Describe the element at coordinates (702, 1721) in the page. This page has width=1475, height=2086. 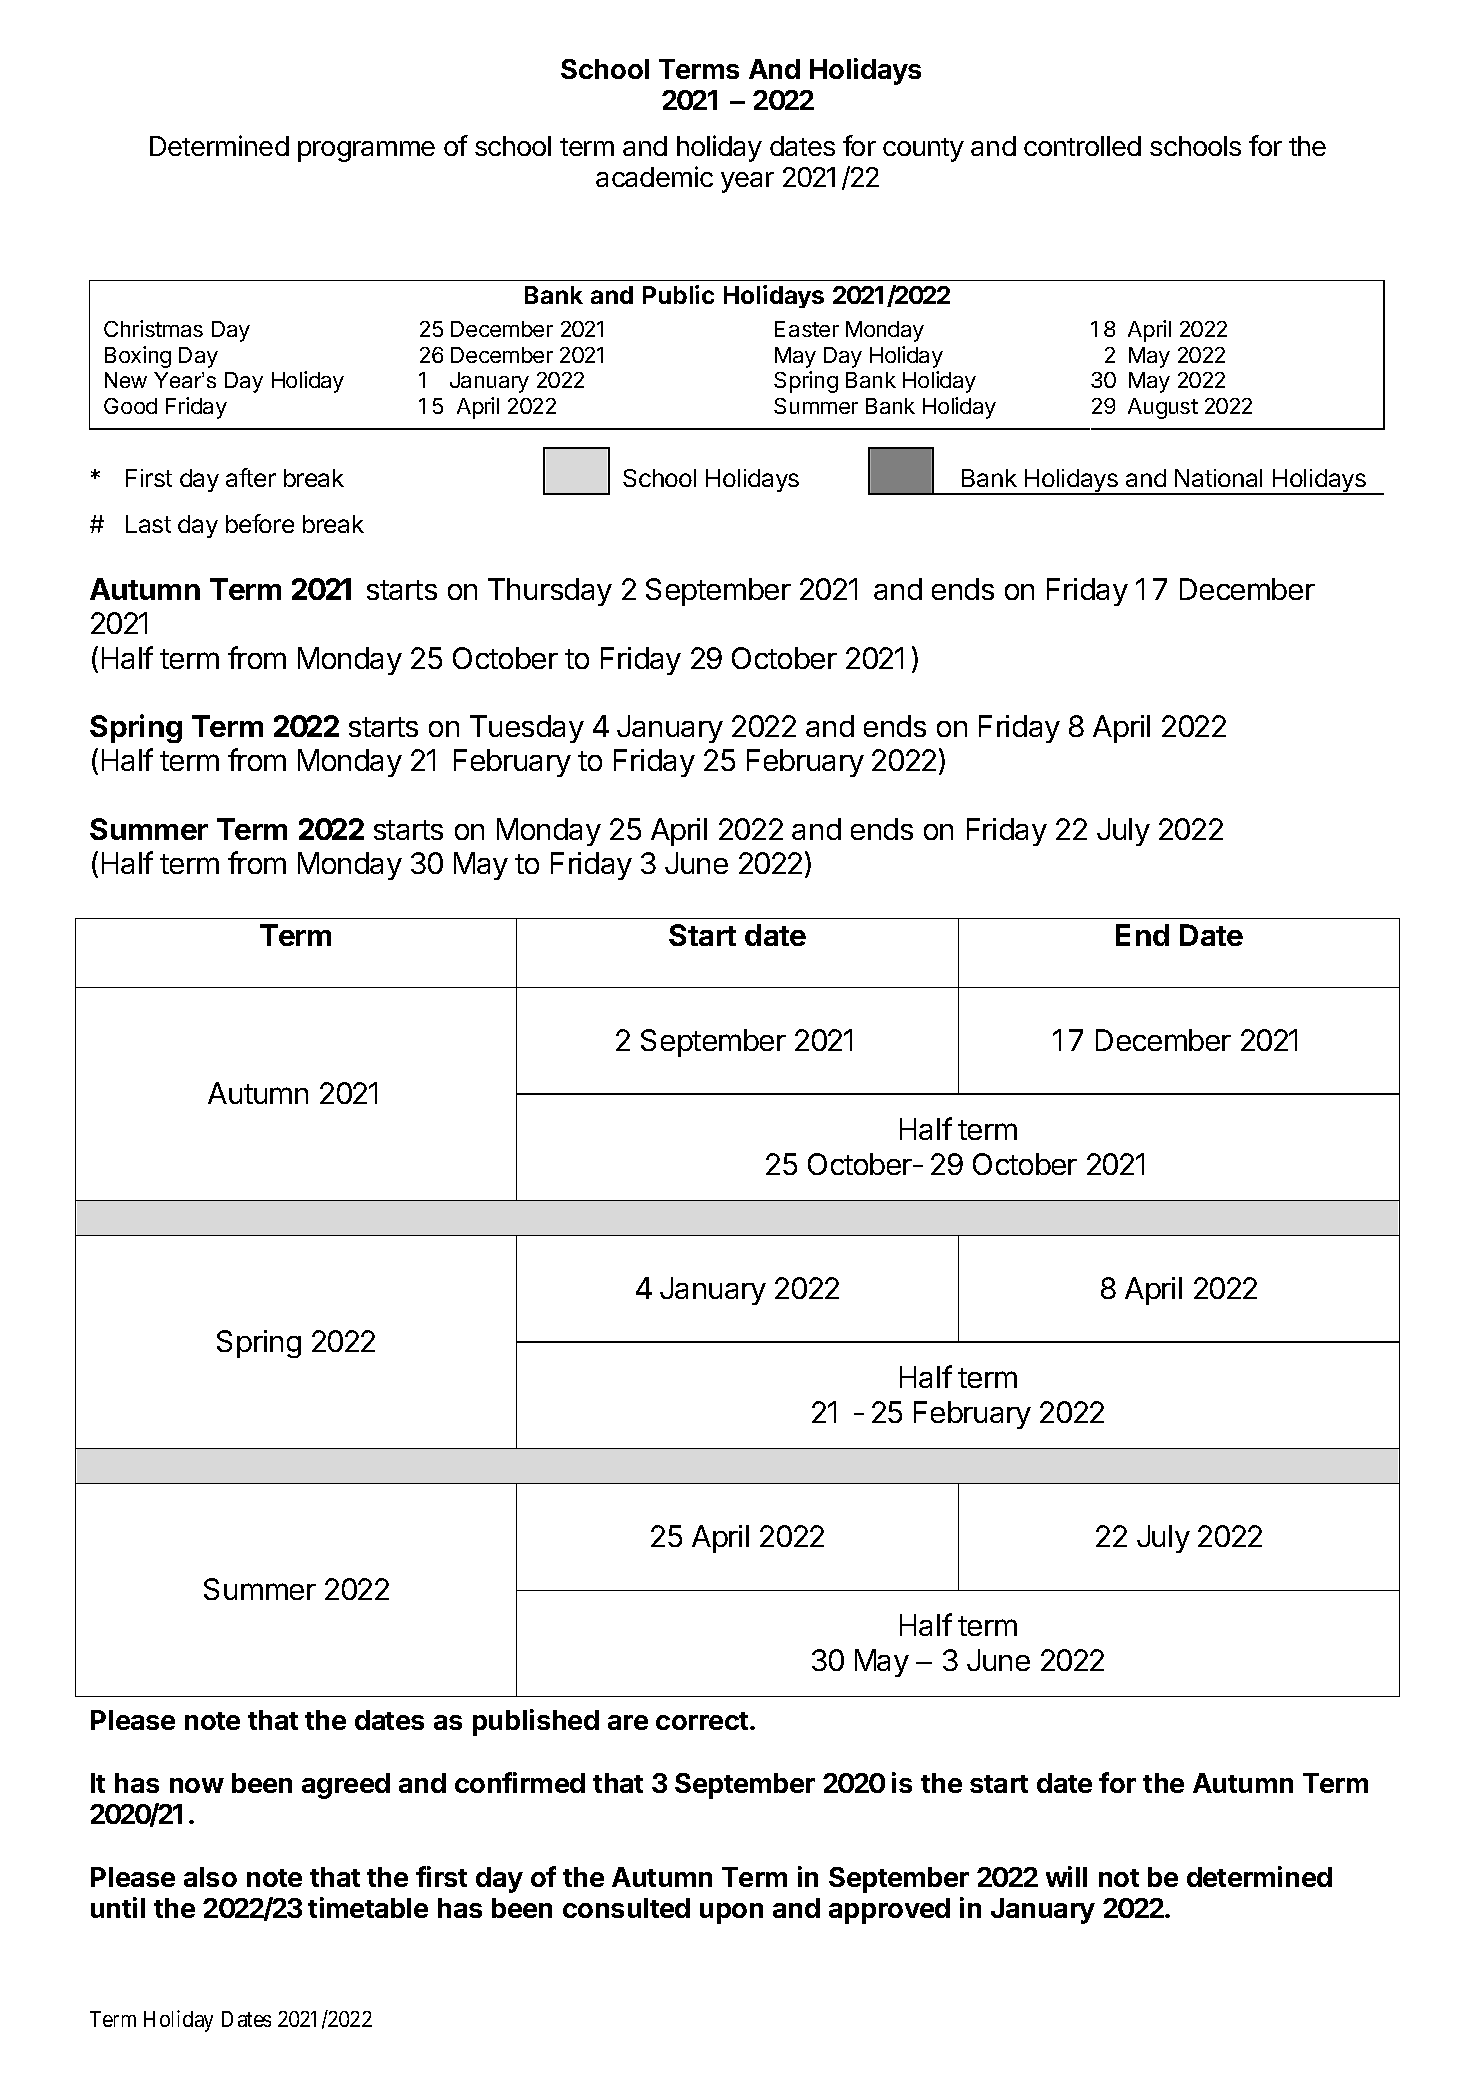
I see `correct` at that location.
